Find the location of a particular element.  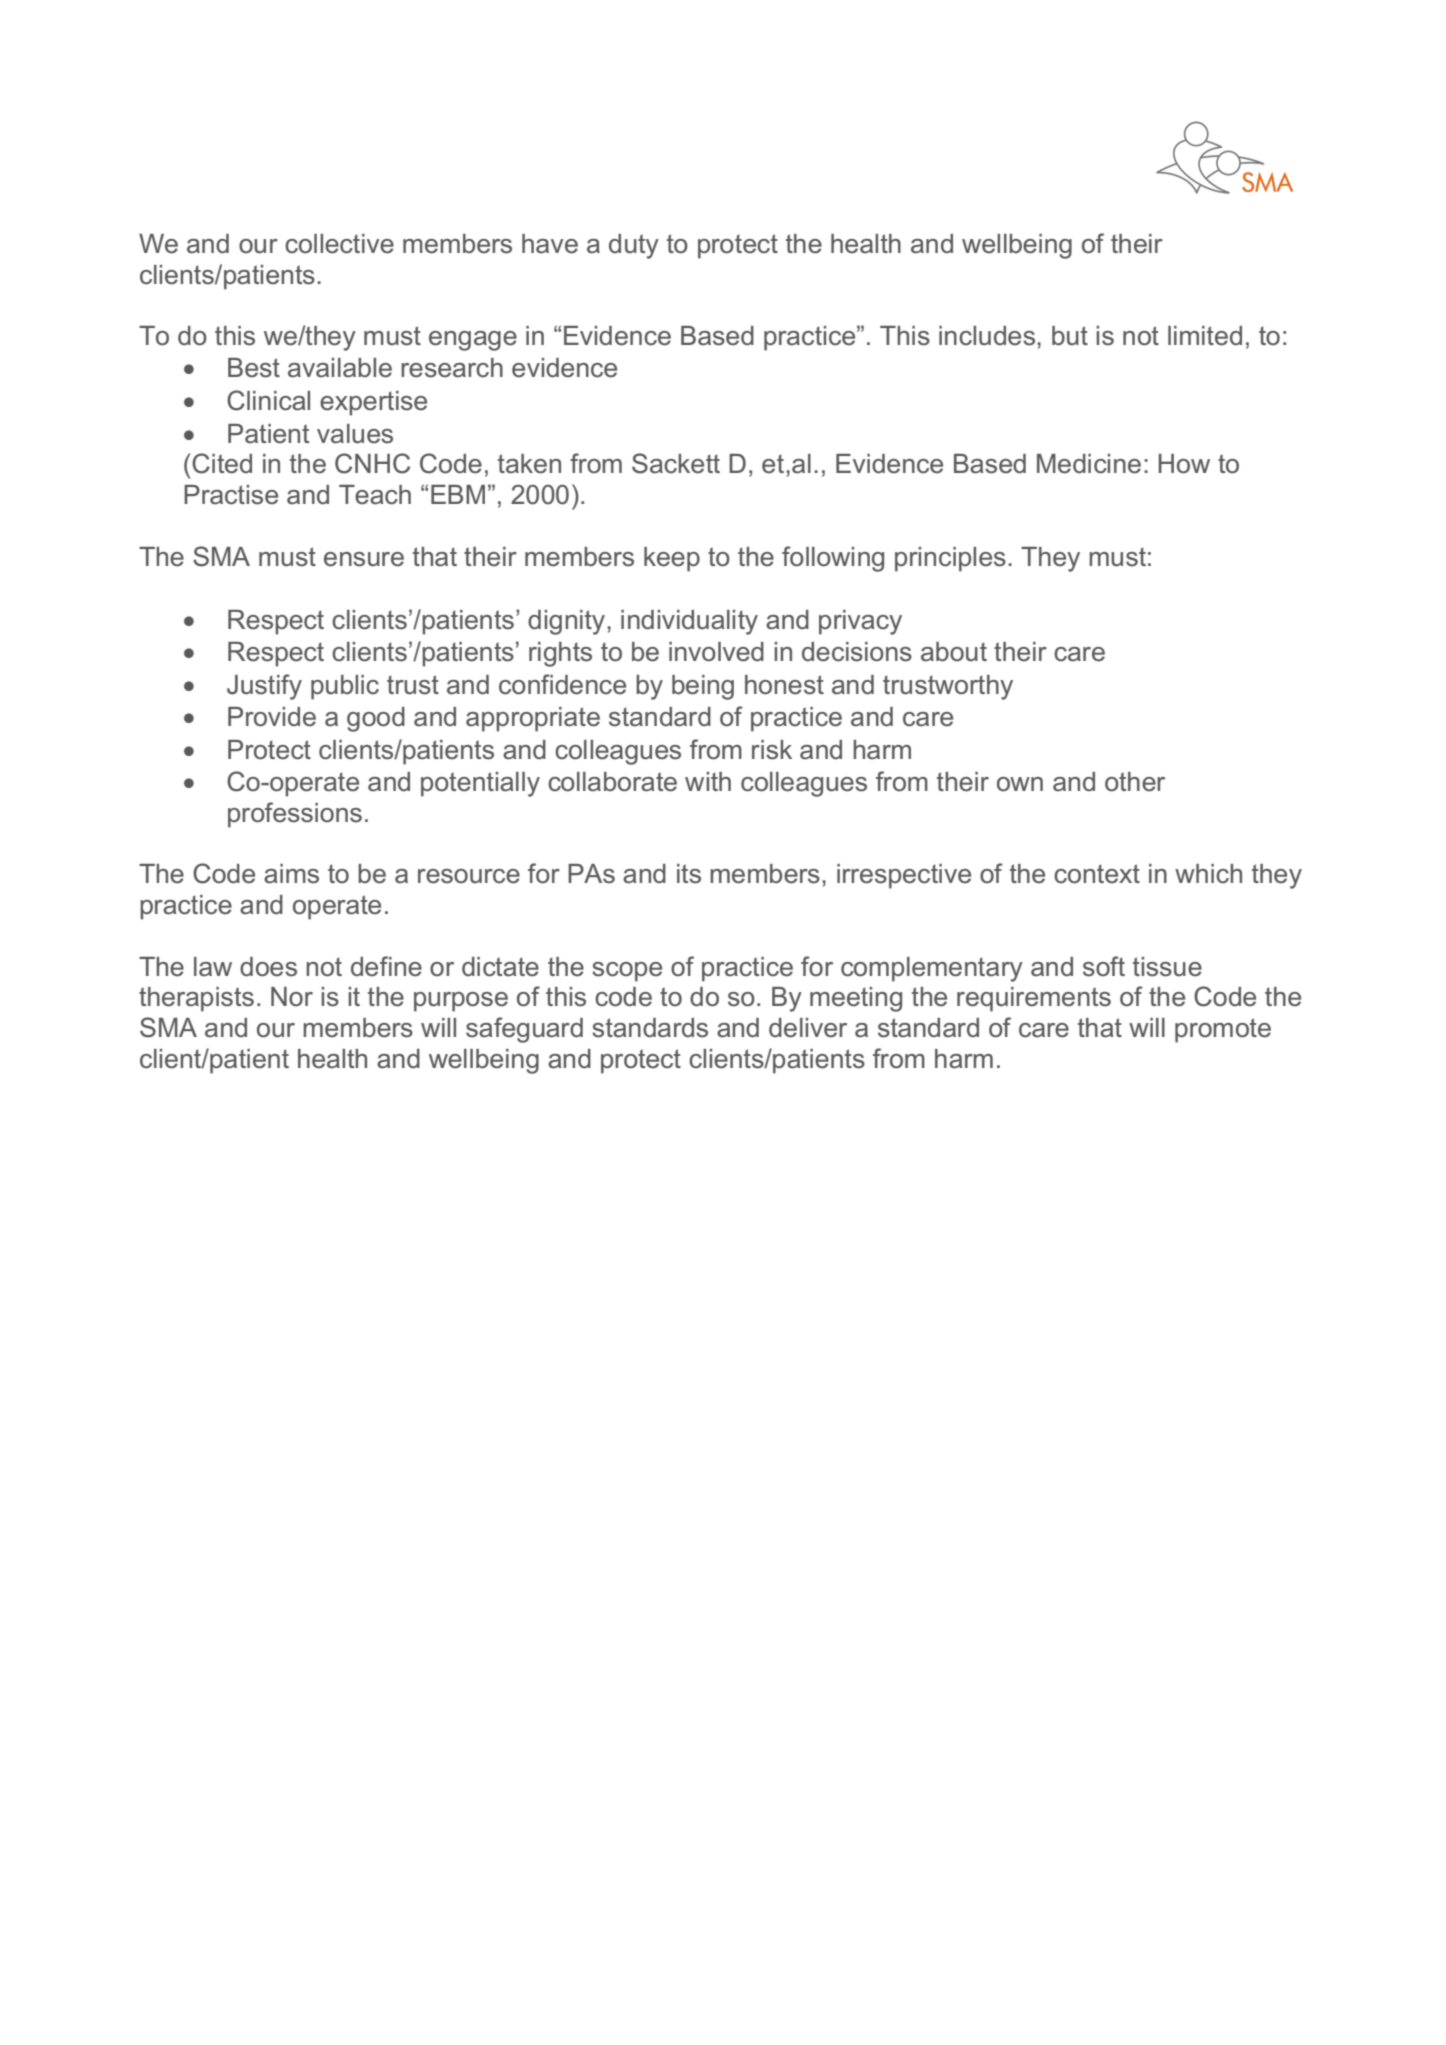

but is located at coordinates (1070, 336).
